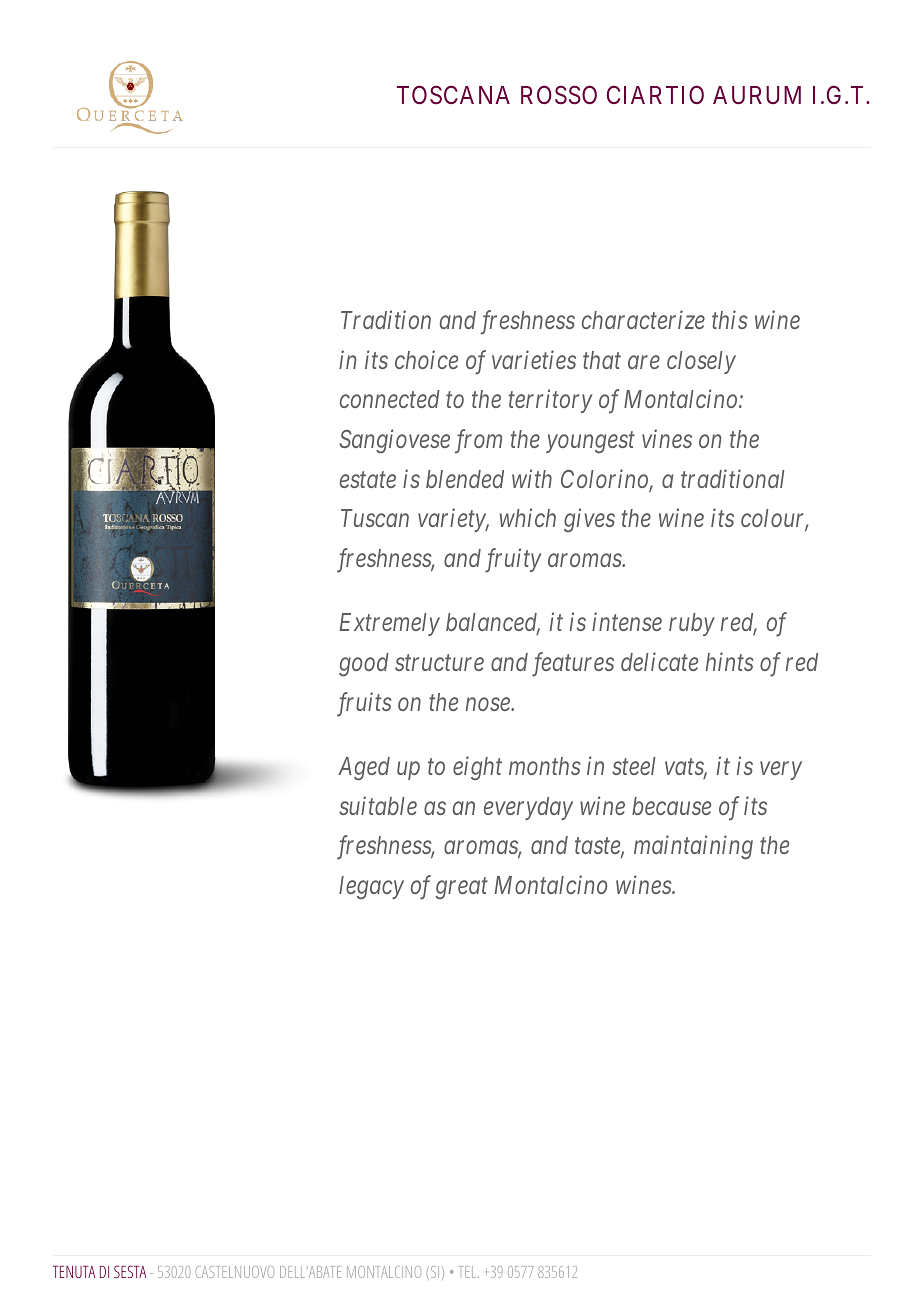  I want to click on choice, so click(426, 359).
